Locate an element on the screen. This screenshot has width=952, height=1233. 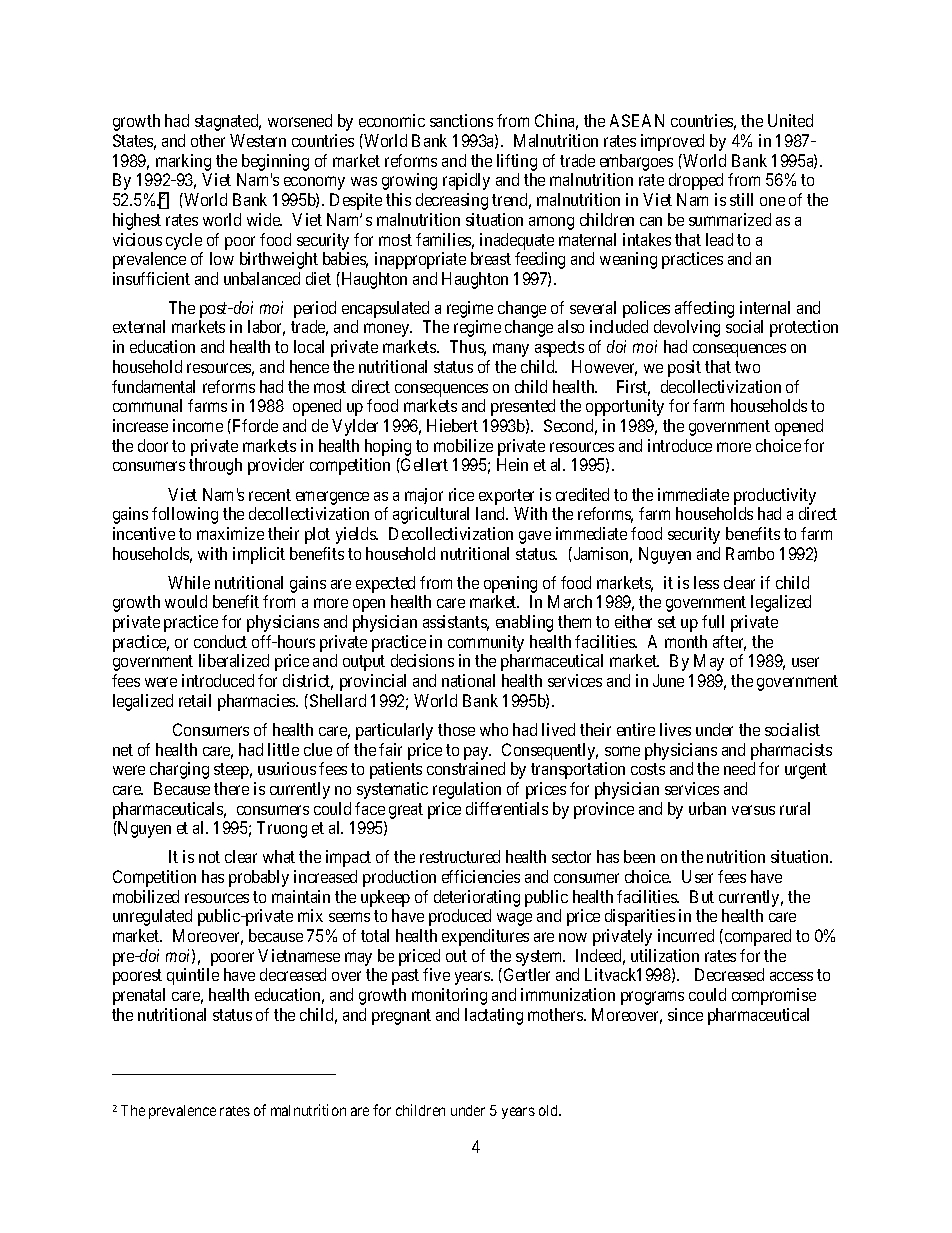
two is located at coordinates (747, 367).
